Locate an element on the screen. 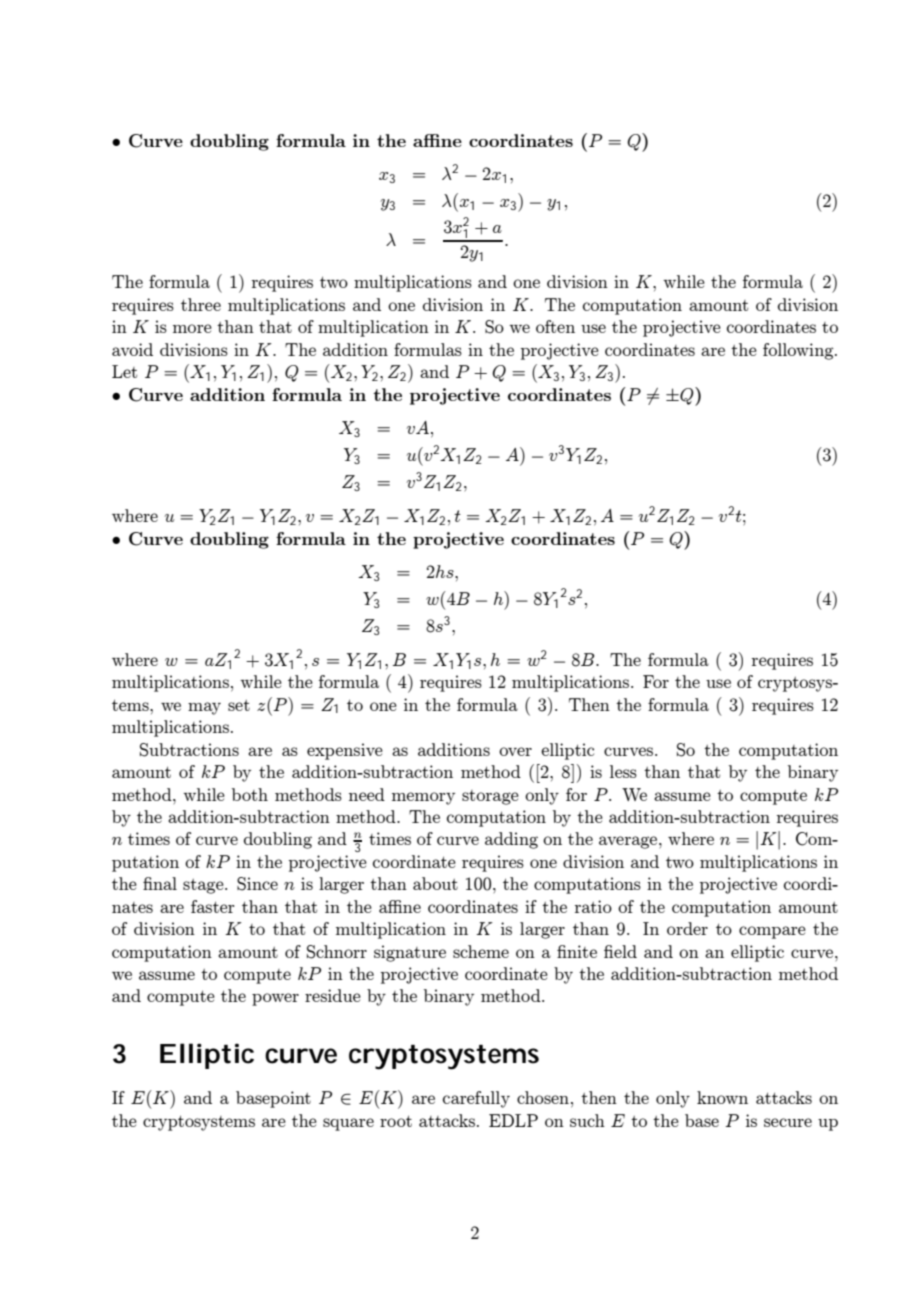  often is located at coordinates (555, 326).
